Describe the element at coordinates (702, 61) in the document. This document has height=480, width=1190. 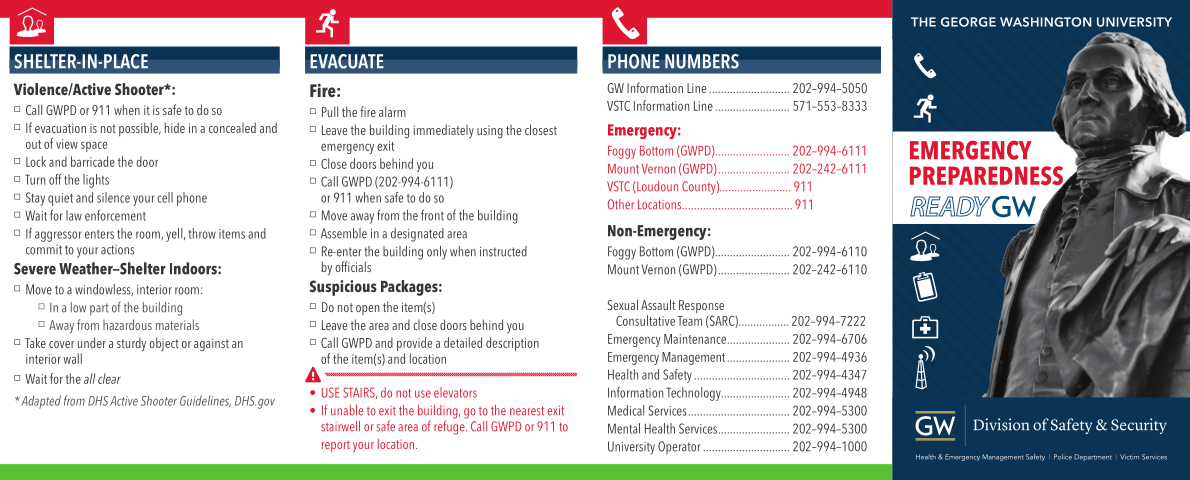
I see `NUMBERS` at that location.
